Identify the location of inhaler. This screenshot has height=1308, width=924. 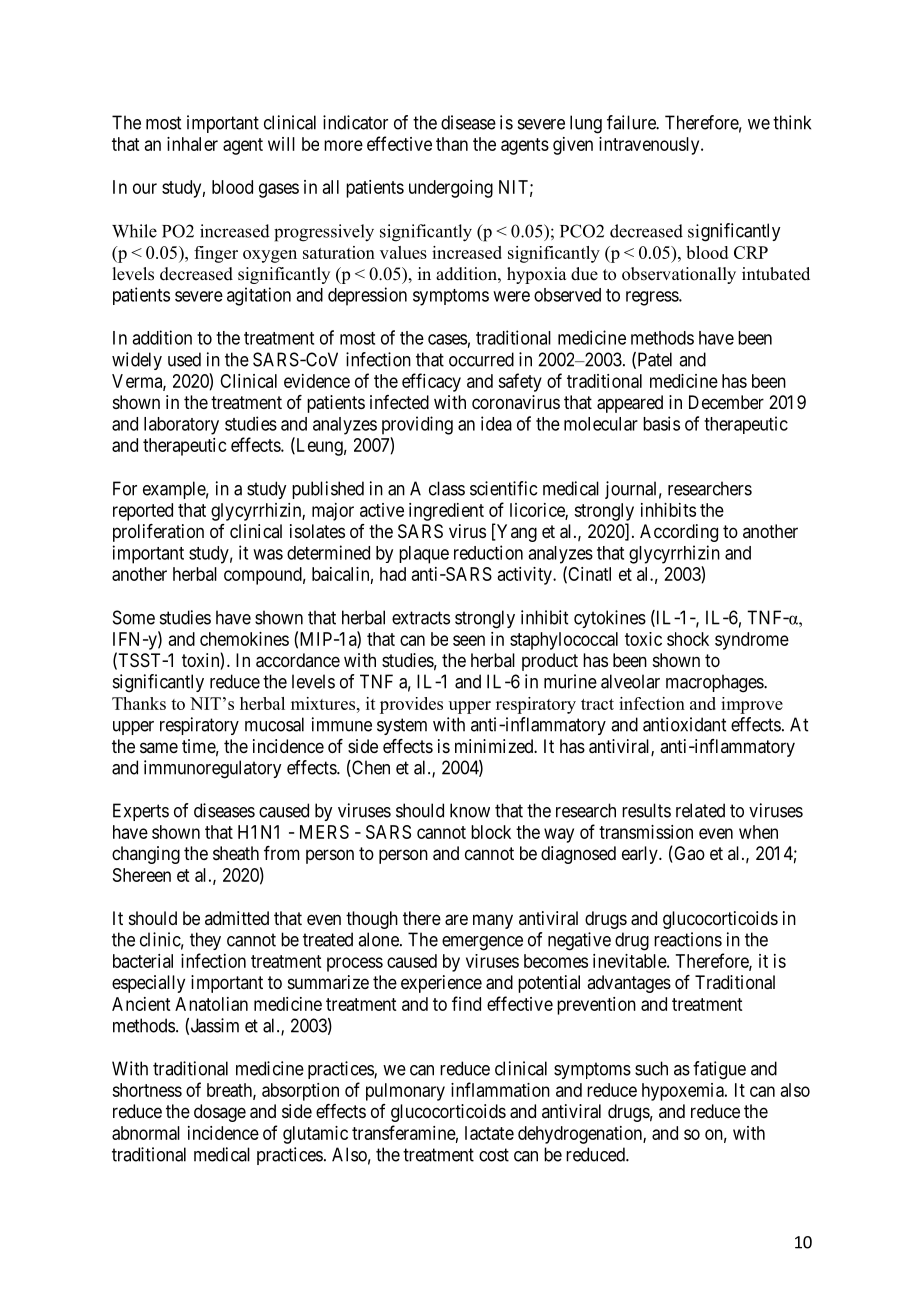
(192, 144).
